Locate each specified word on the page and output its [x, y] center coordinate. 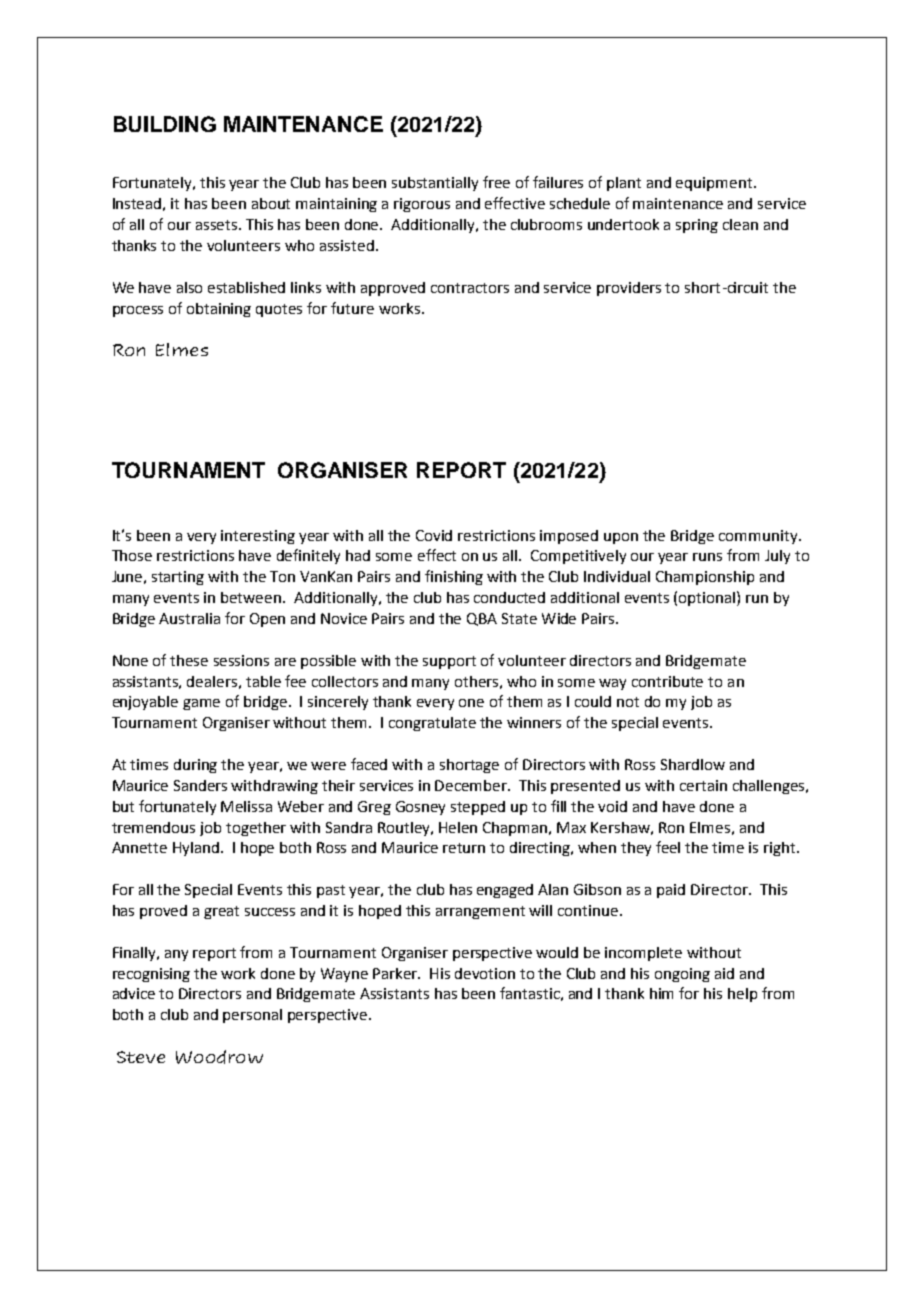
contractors [470, 288]
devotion [485, 973]
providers [629, 289]
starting [178, 578]
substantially [435, 184]
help [742, 995]
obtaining [219, 310]
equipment [715, 184]
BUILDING [165, 124]
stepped [478, 808]
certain [703, 785]
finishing [454, 577]
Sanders [200, 785]
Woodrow [219, 1057]
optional [708, 598]
